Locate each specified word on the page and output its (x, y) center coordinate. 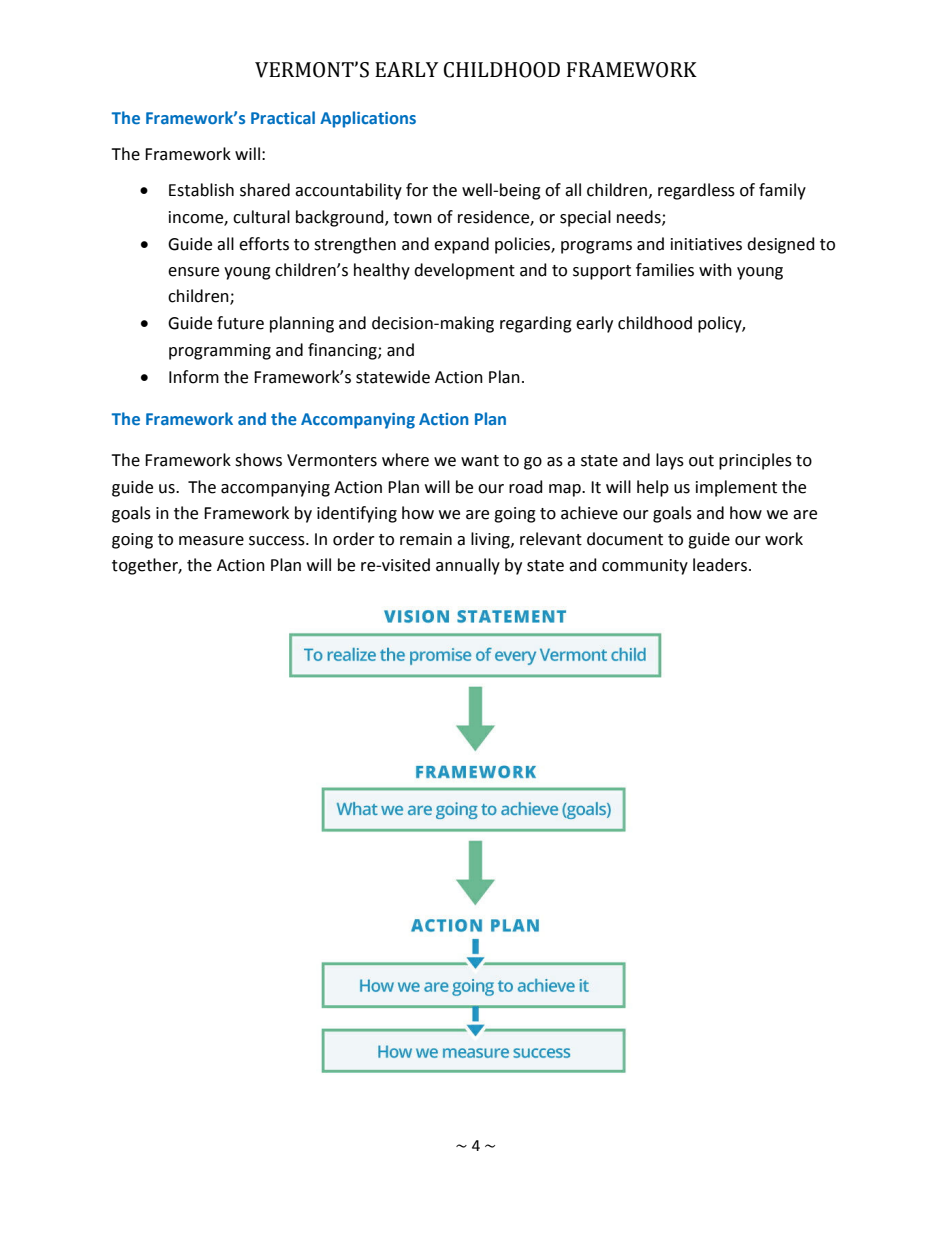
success (278, 541)
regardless (696, 191)
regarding (536, 324)
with (715, 270)
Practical (283, 117)
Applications (368, 119)
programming (220, 352)
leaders (720, 565)
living (491, 540)
